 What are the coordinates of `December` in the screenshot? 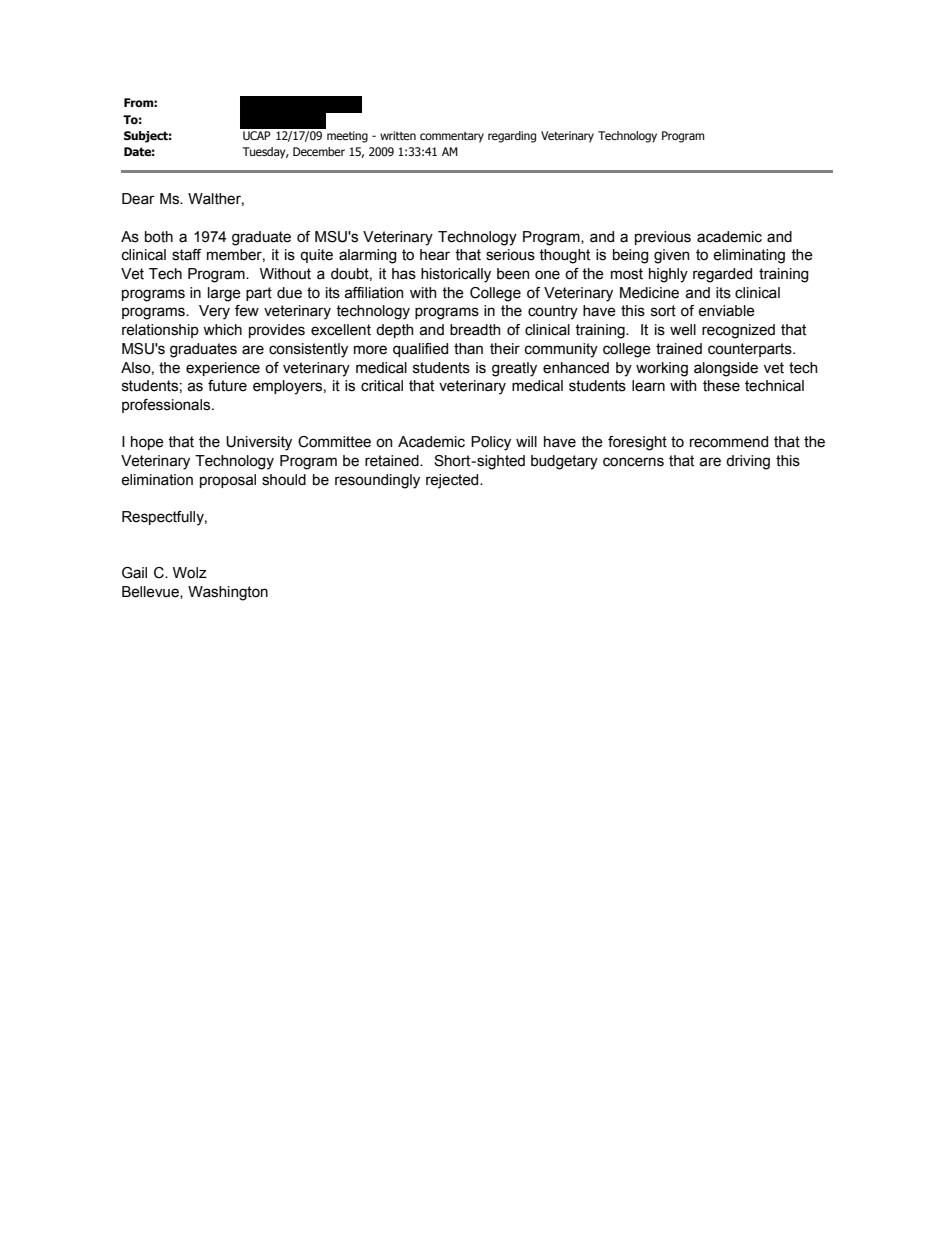 It's located at (319, 151).
